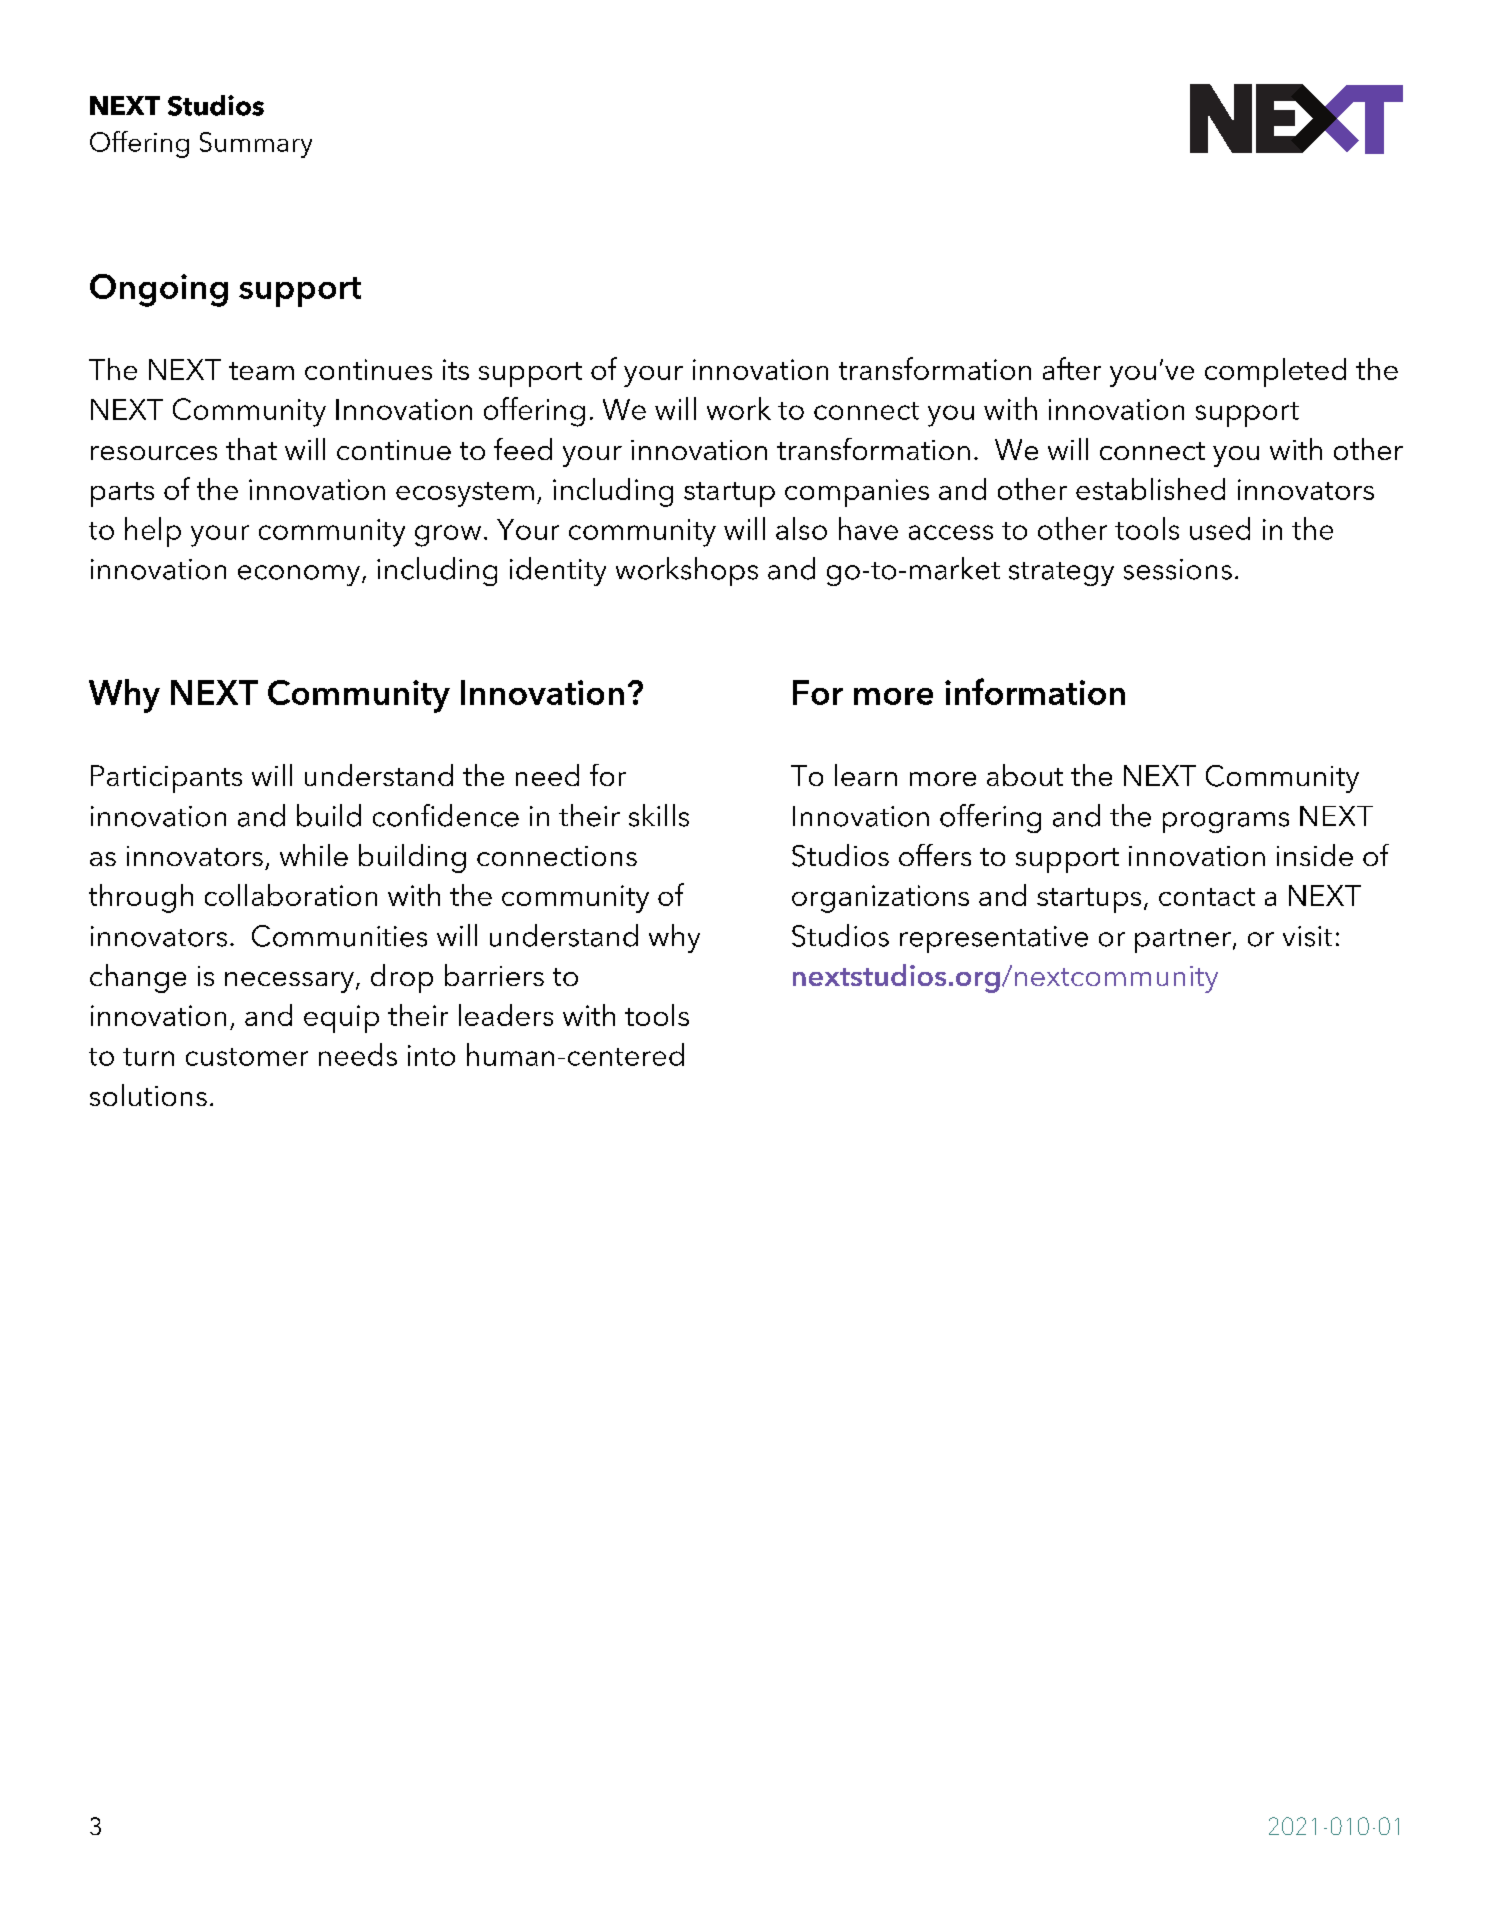 This screenshot has height=1931, width=1492. What do you see at coordinates (857, 493) in the screenshot?
I see `companies` at bounding box center [857, 493].
